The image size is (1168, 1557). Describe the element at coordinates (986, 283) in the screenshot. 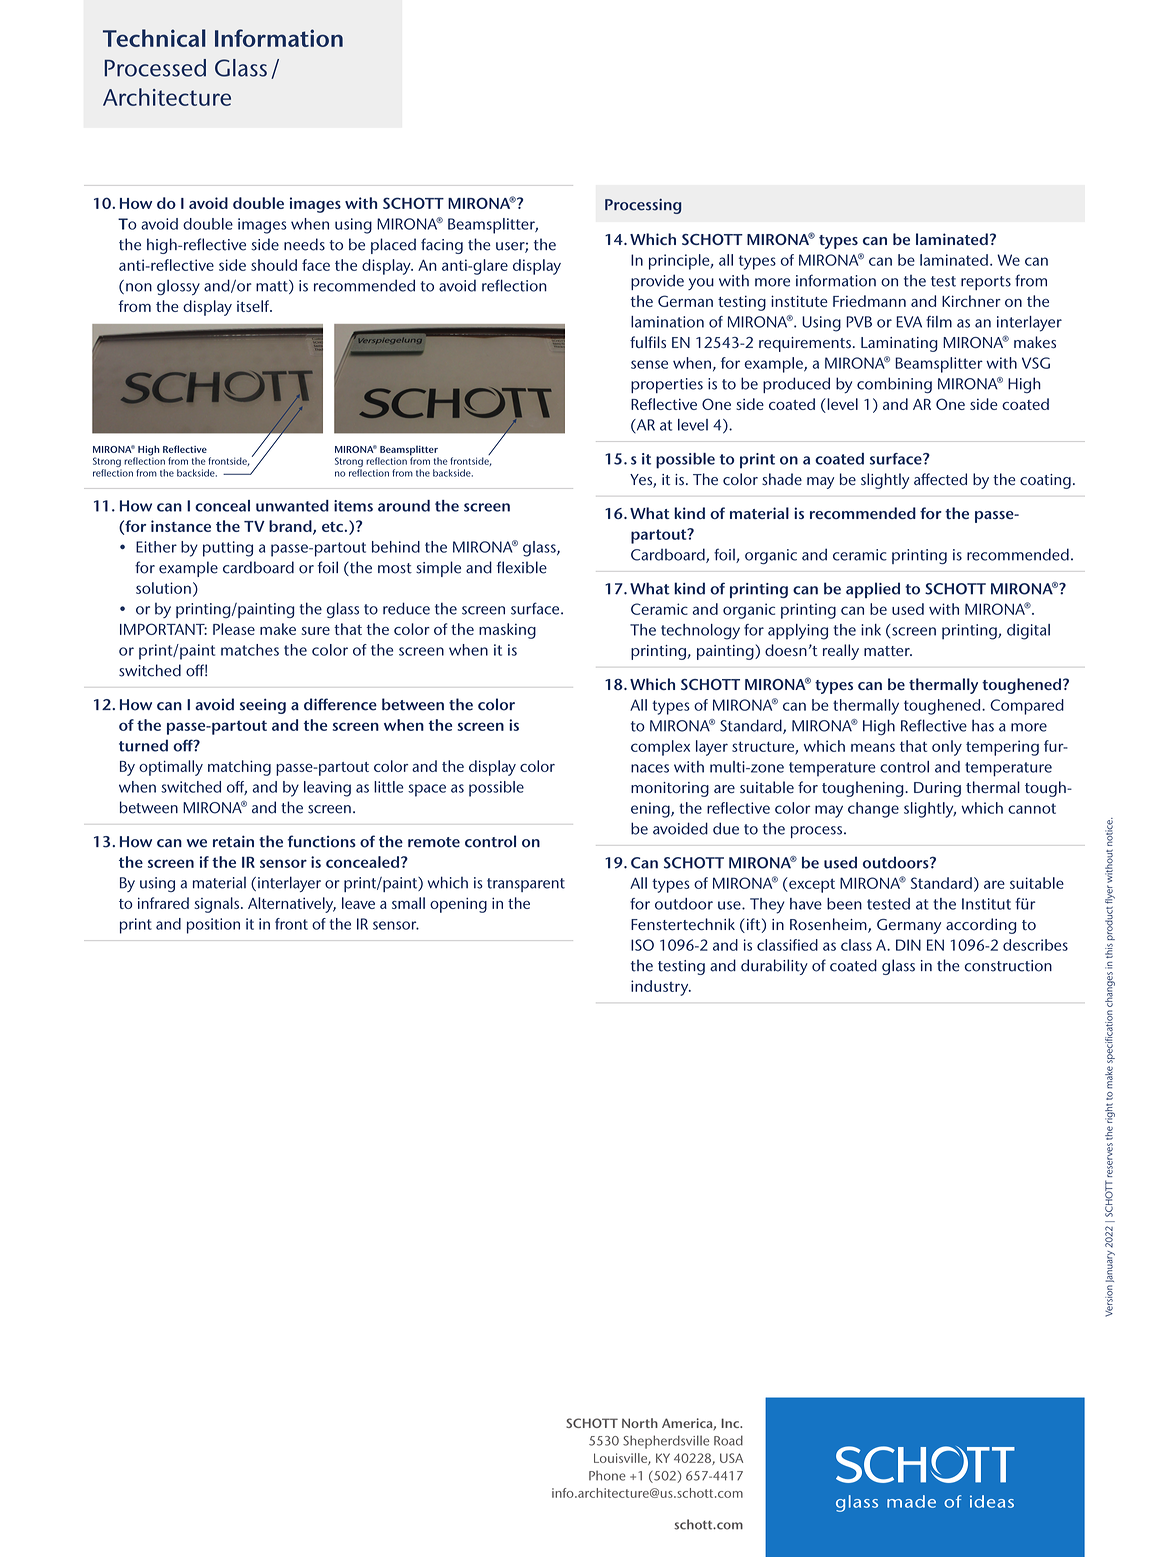

I see `reports` at that location.
